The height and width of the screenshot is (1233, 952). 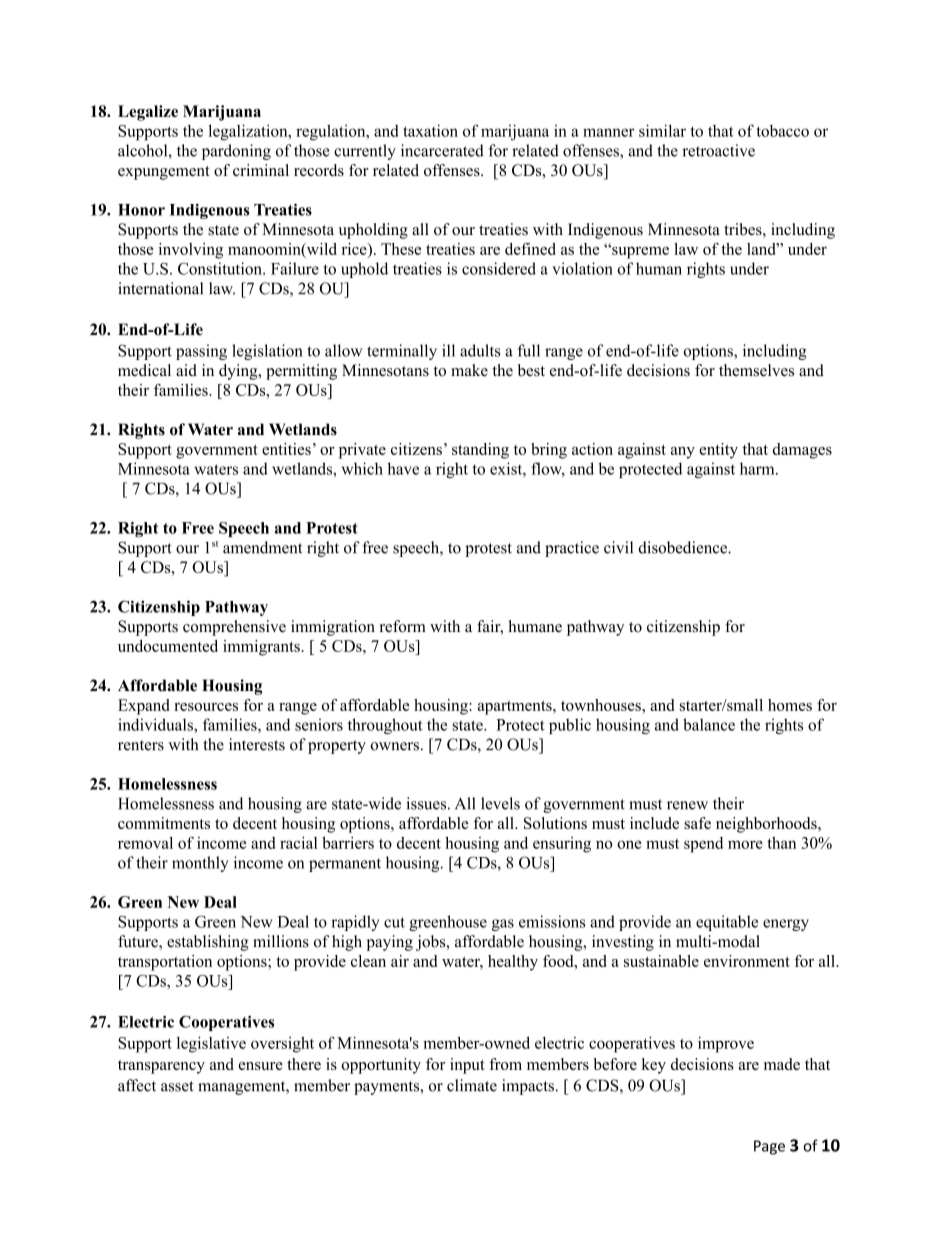 What do you see at coordinates (403, 468) in the screenshot?
I see `have` at bounding box center [403, 468].
